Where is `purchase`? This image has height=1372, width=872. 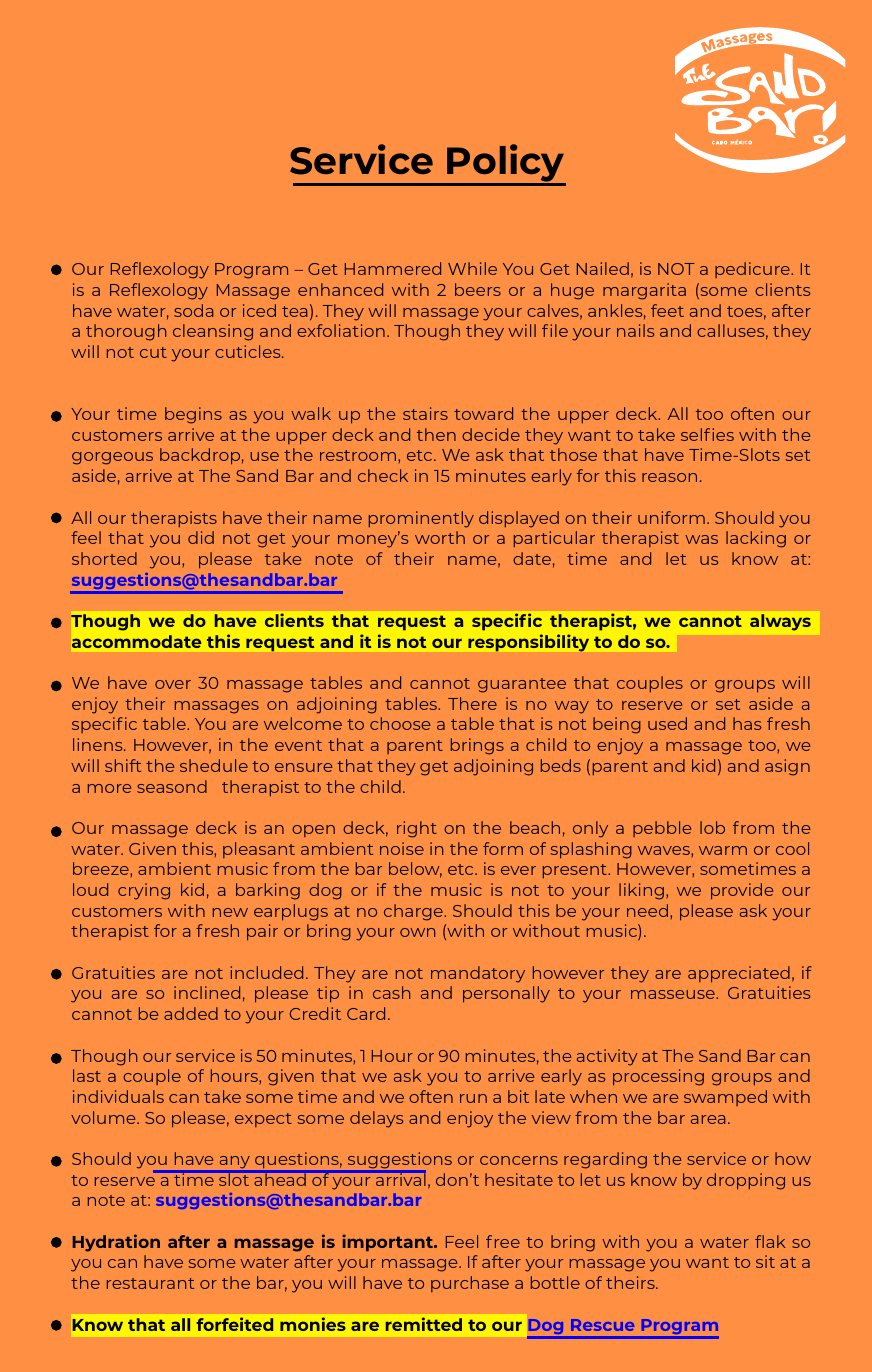
purchase is located at coordinates (470, 1284).
